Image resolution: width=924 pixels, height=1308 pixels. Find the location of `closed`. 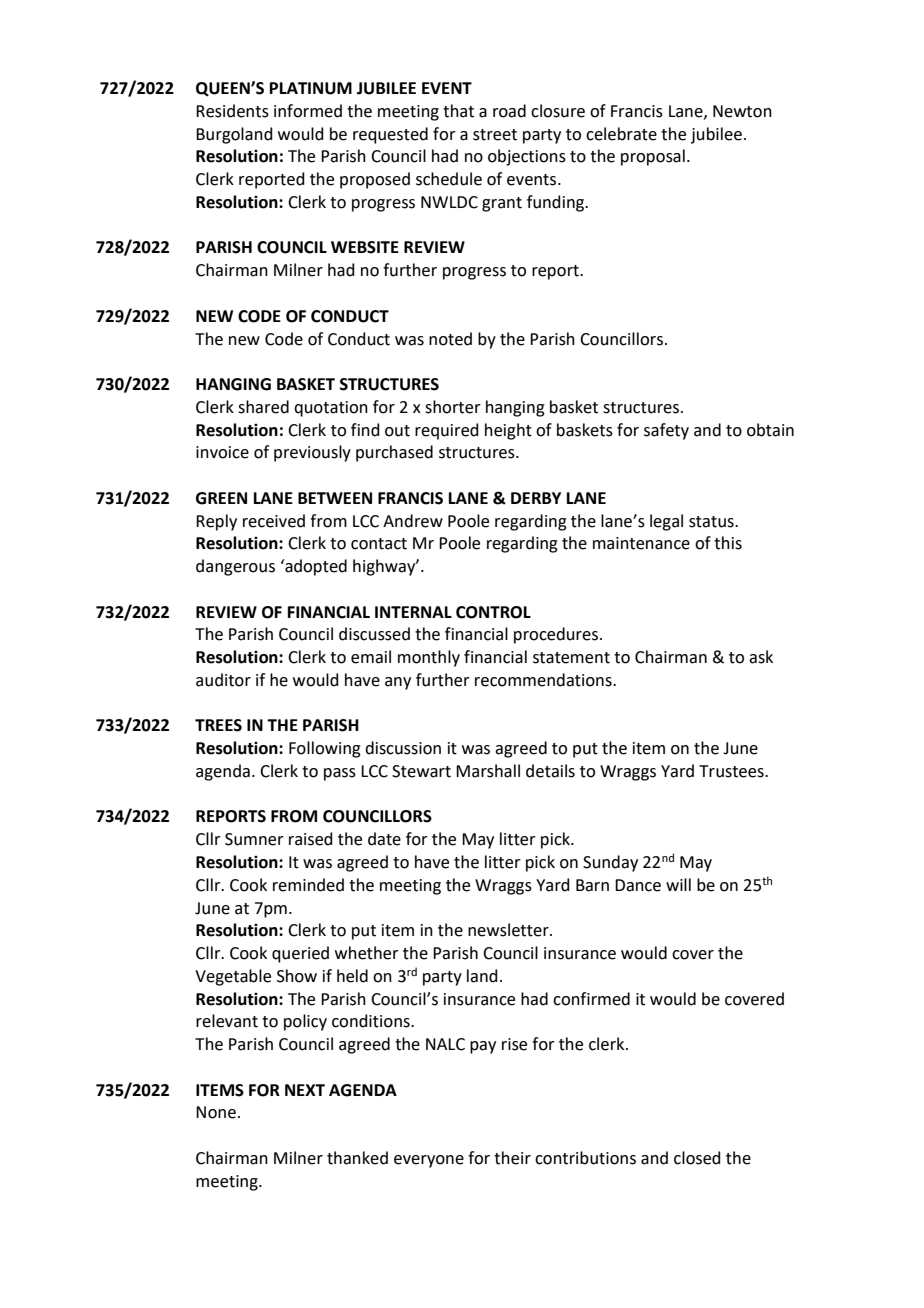

closed is located at coordinates (697, 1158).
